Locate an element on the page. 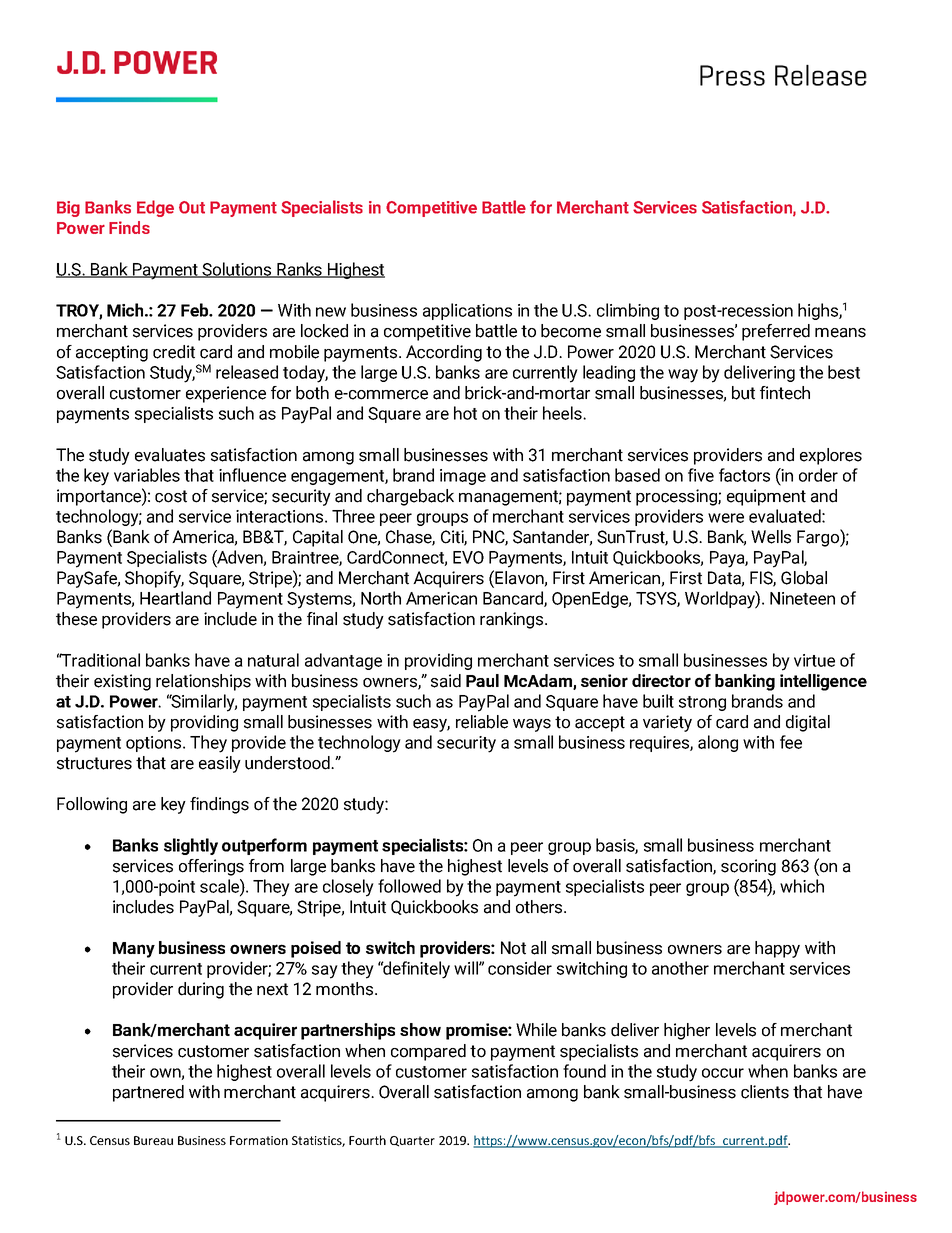  evaluates is located at coordinates (170, 455).
